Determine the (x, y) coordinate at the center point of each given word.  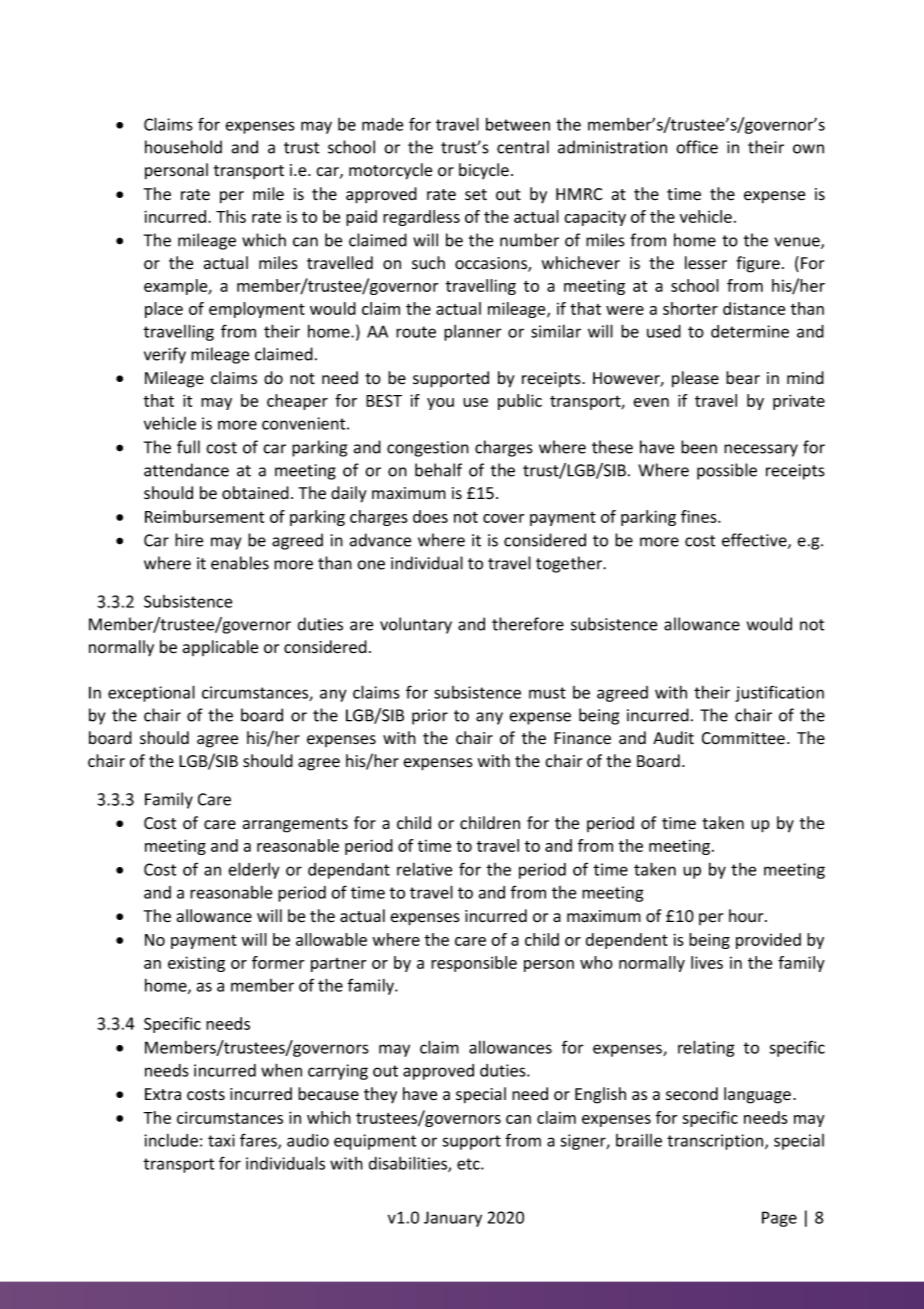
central (523, 147)
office (697, 147)
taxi (221, 1140)
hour (747, 916)
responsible (474, 964)
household (183, 147)
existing (196, 964)
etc (469, 1164)
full (188, 447)
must (547, 693)
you (440, 404)
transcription (716, 1142)
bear (743, 378)
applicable (220, 648)
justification (779, 693)
